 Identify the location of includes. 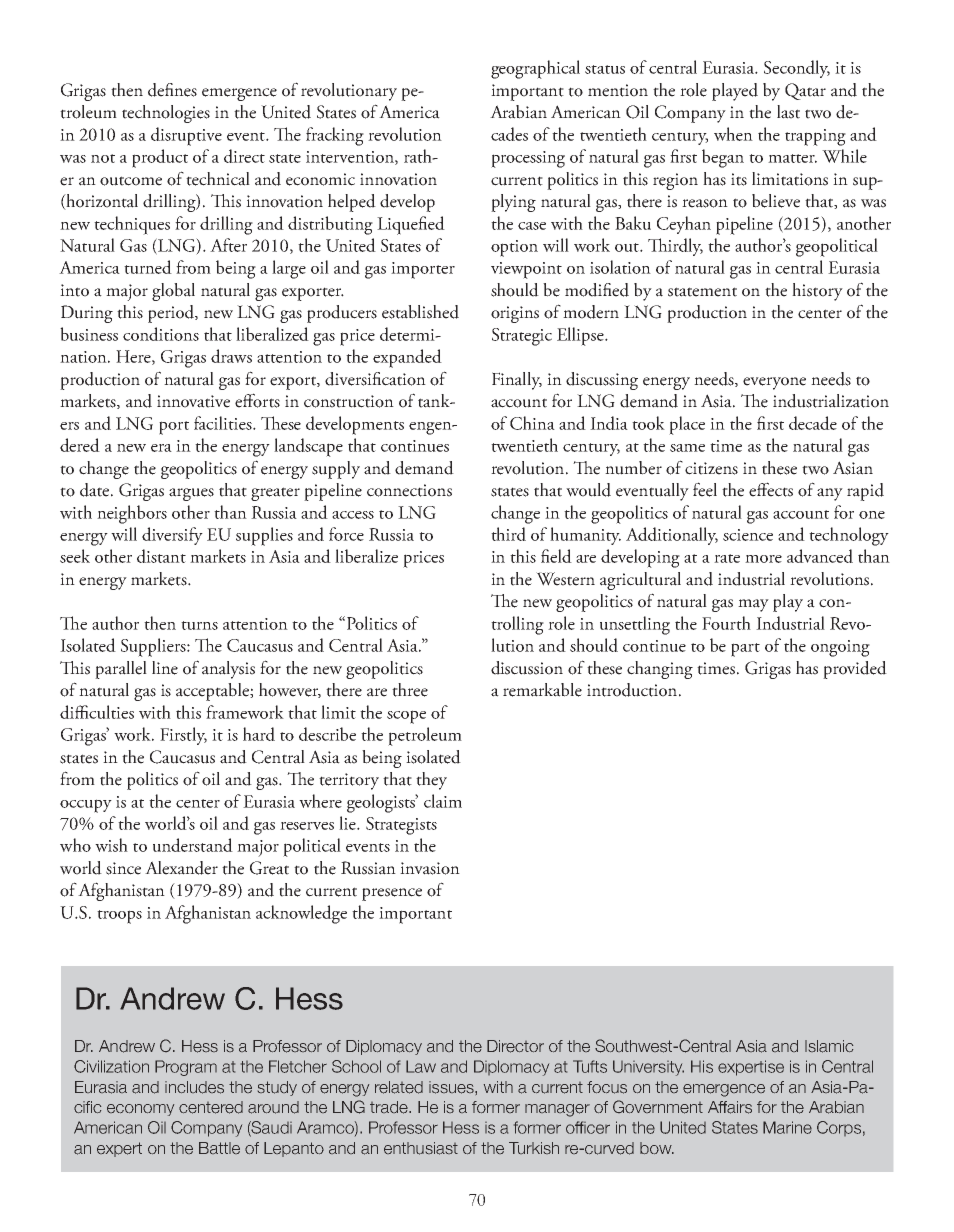
(194, 1087).
